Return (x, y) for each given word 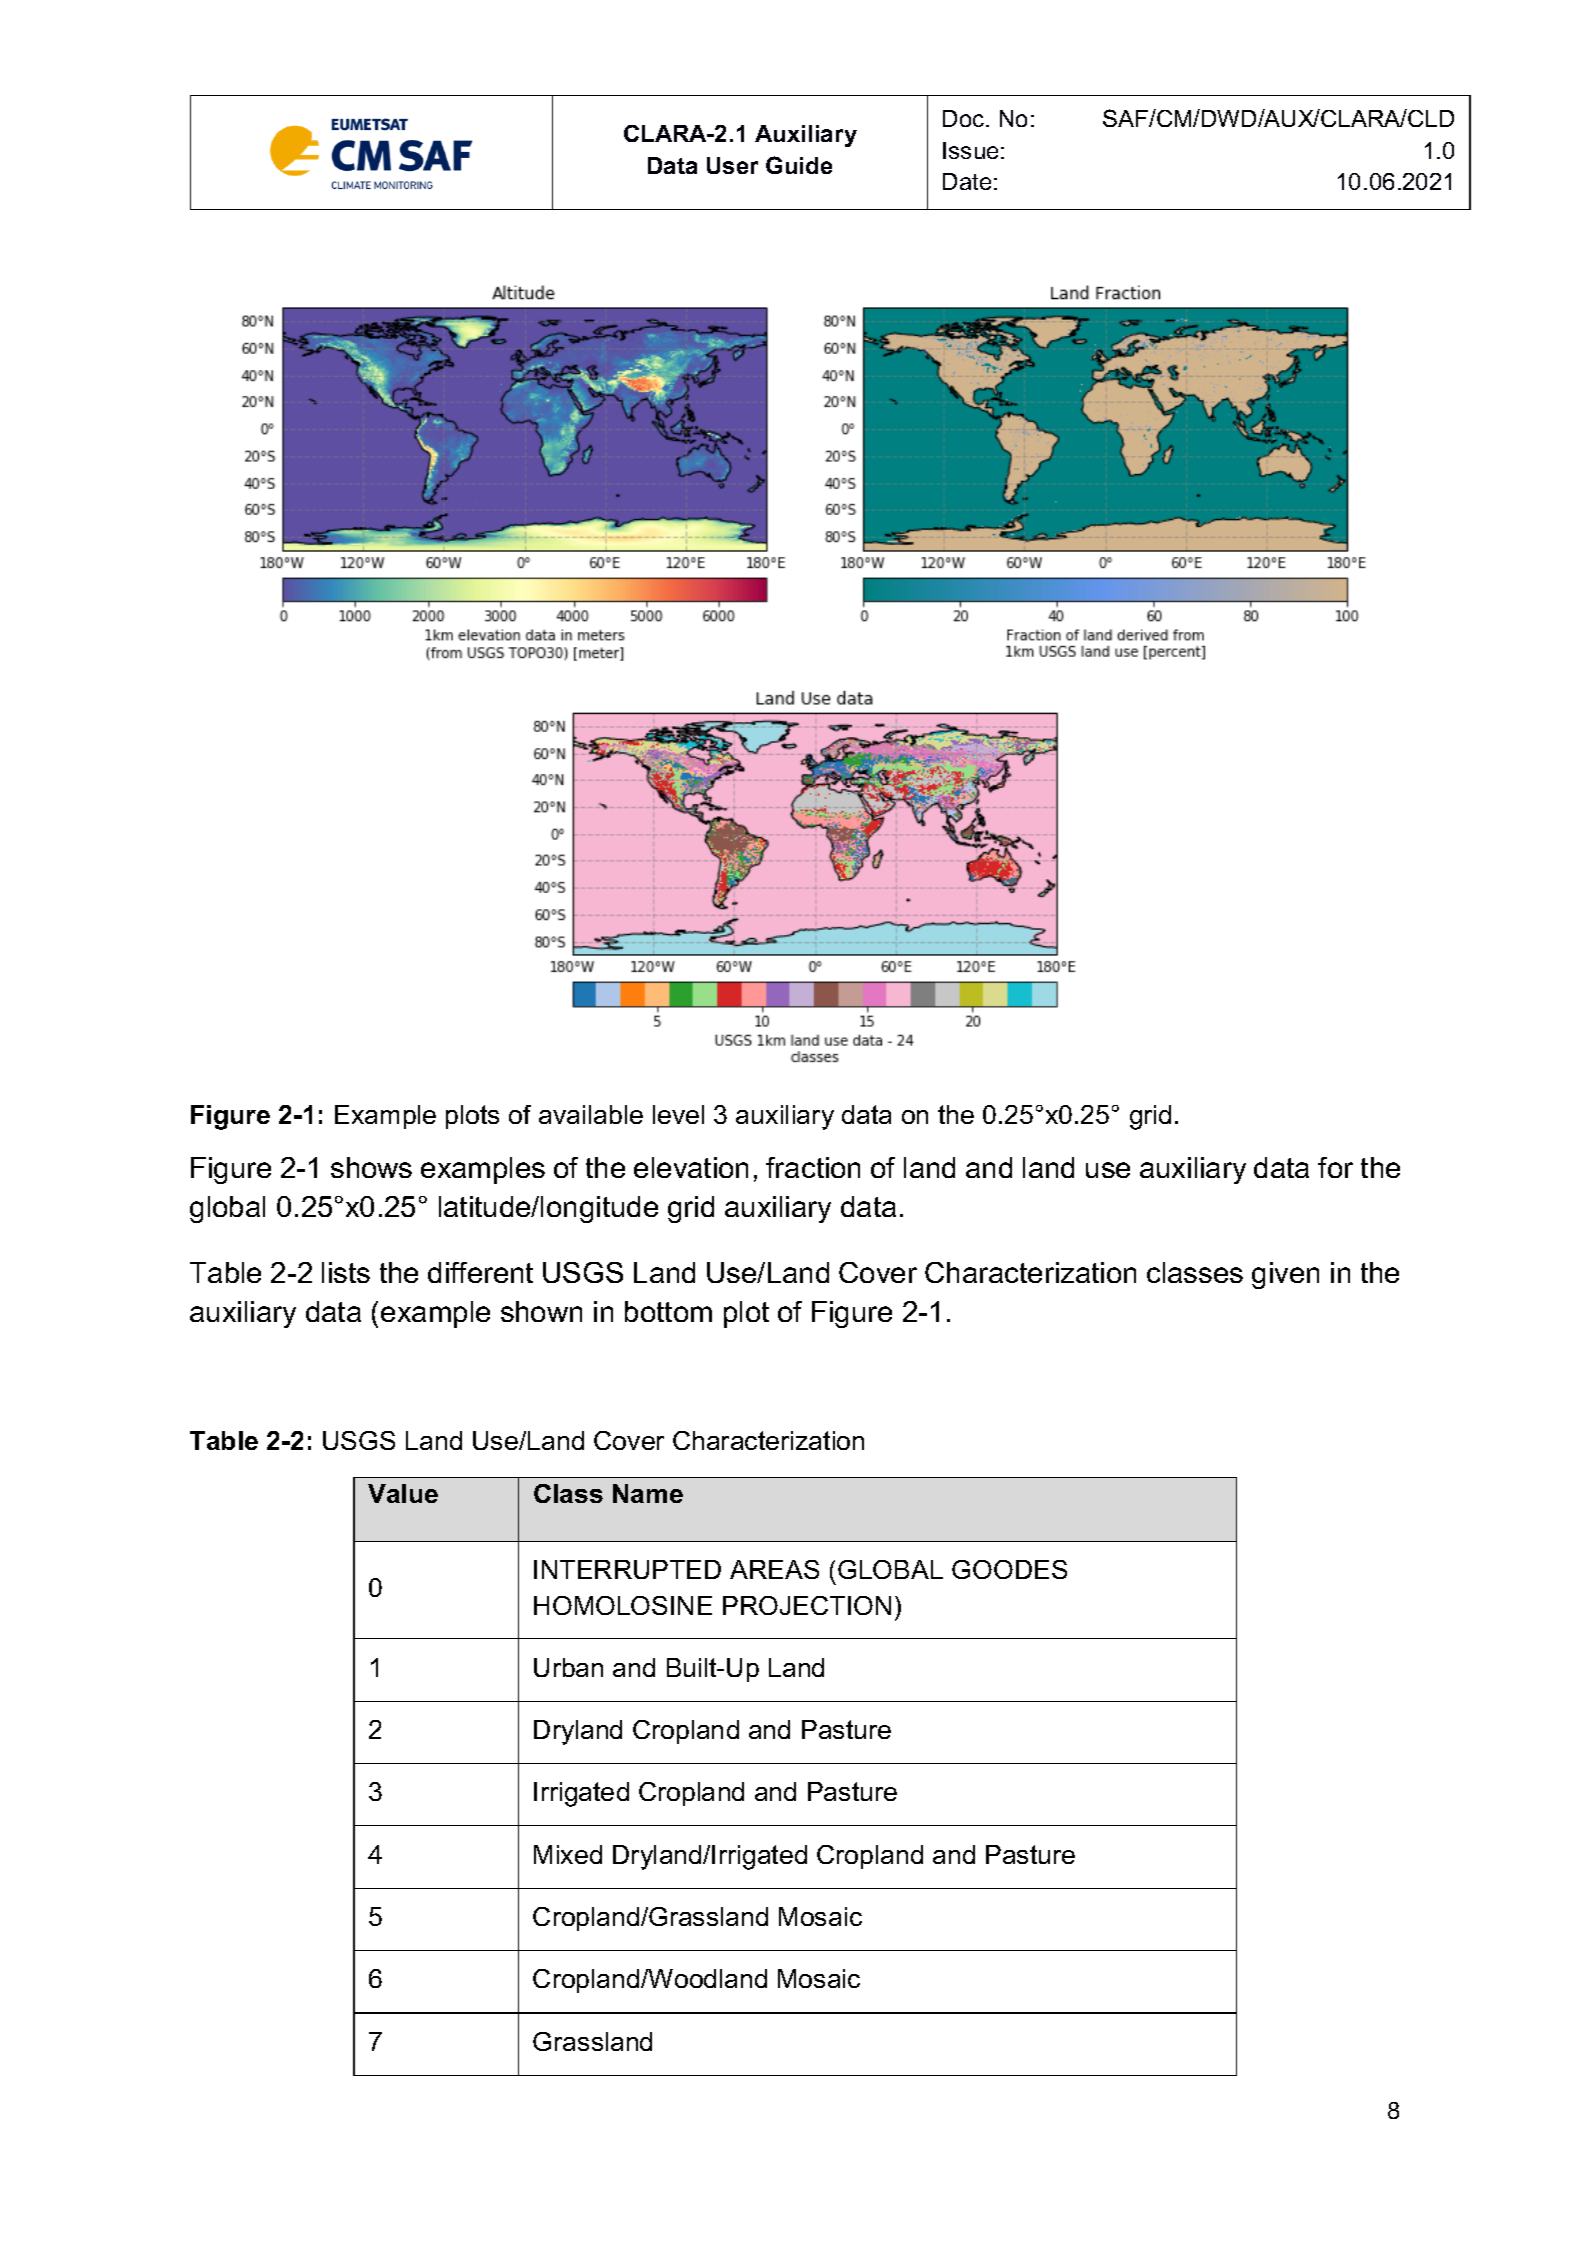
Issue (970, 150)
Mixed (568, 1854)
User (732, 165)
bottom (668, 1311)
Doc (965, 118)
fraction (813, 1167)
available (591, 1114)
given (1285, 1275)
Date (967, 181)
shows (371, 1167)
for (1335, 1167)
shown (541, 1311)
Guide (799, 165)
